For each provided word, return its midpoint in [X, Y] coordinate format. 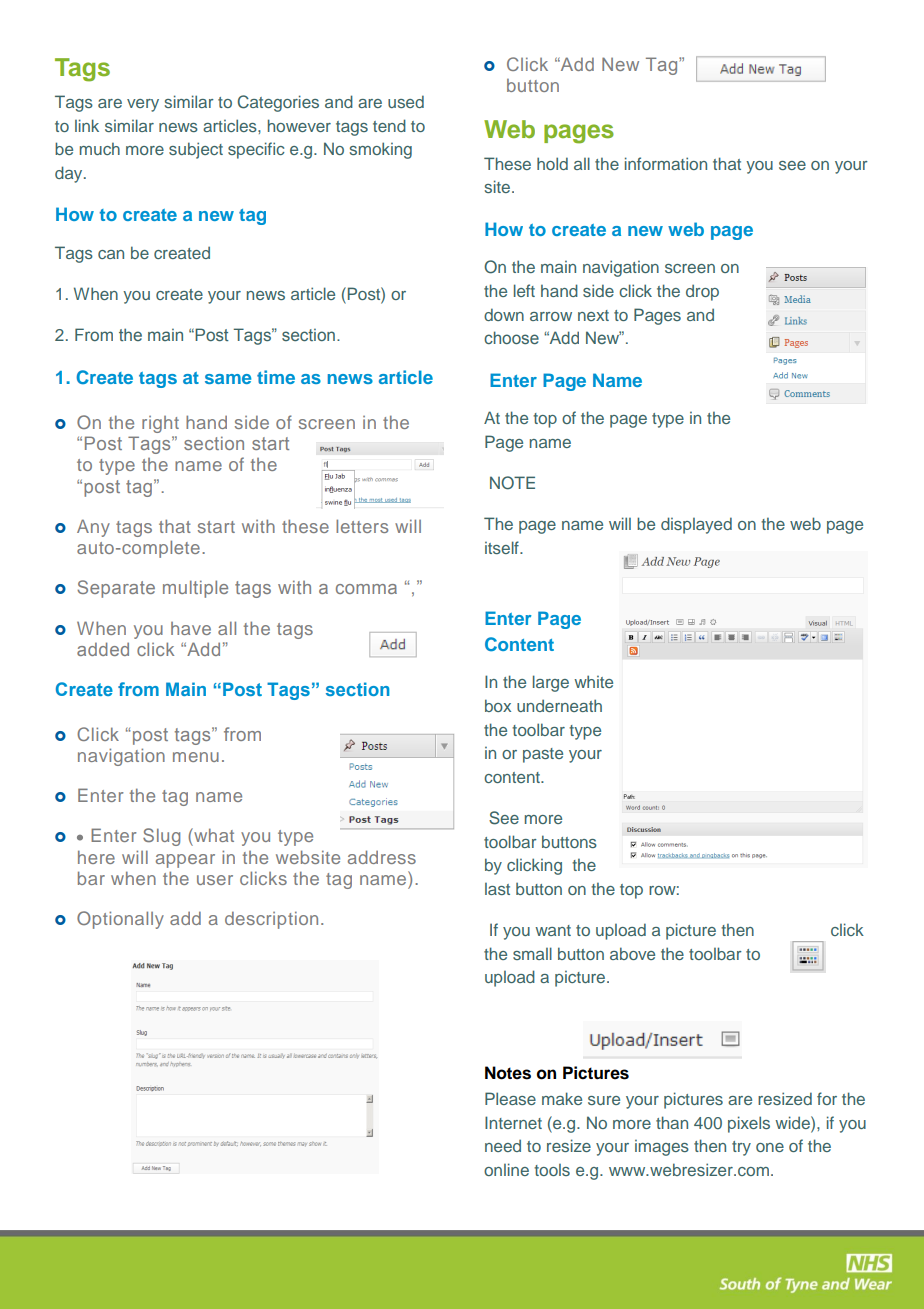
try [741, 1148]
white [593, 681]
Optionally [120, 920]
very [143, 105]
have [191, 628]
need [503, 1145]
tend [389, 125]
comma [366, 589]
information [666, 163]
